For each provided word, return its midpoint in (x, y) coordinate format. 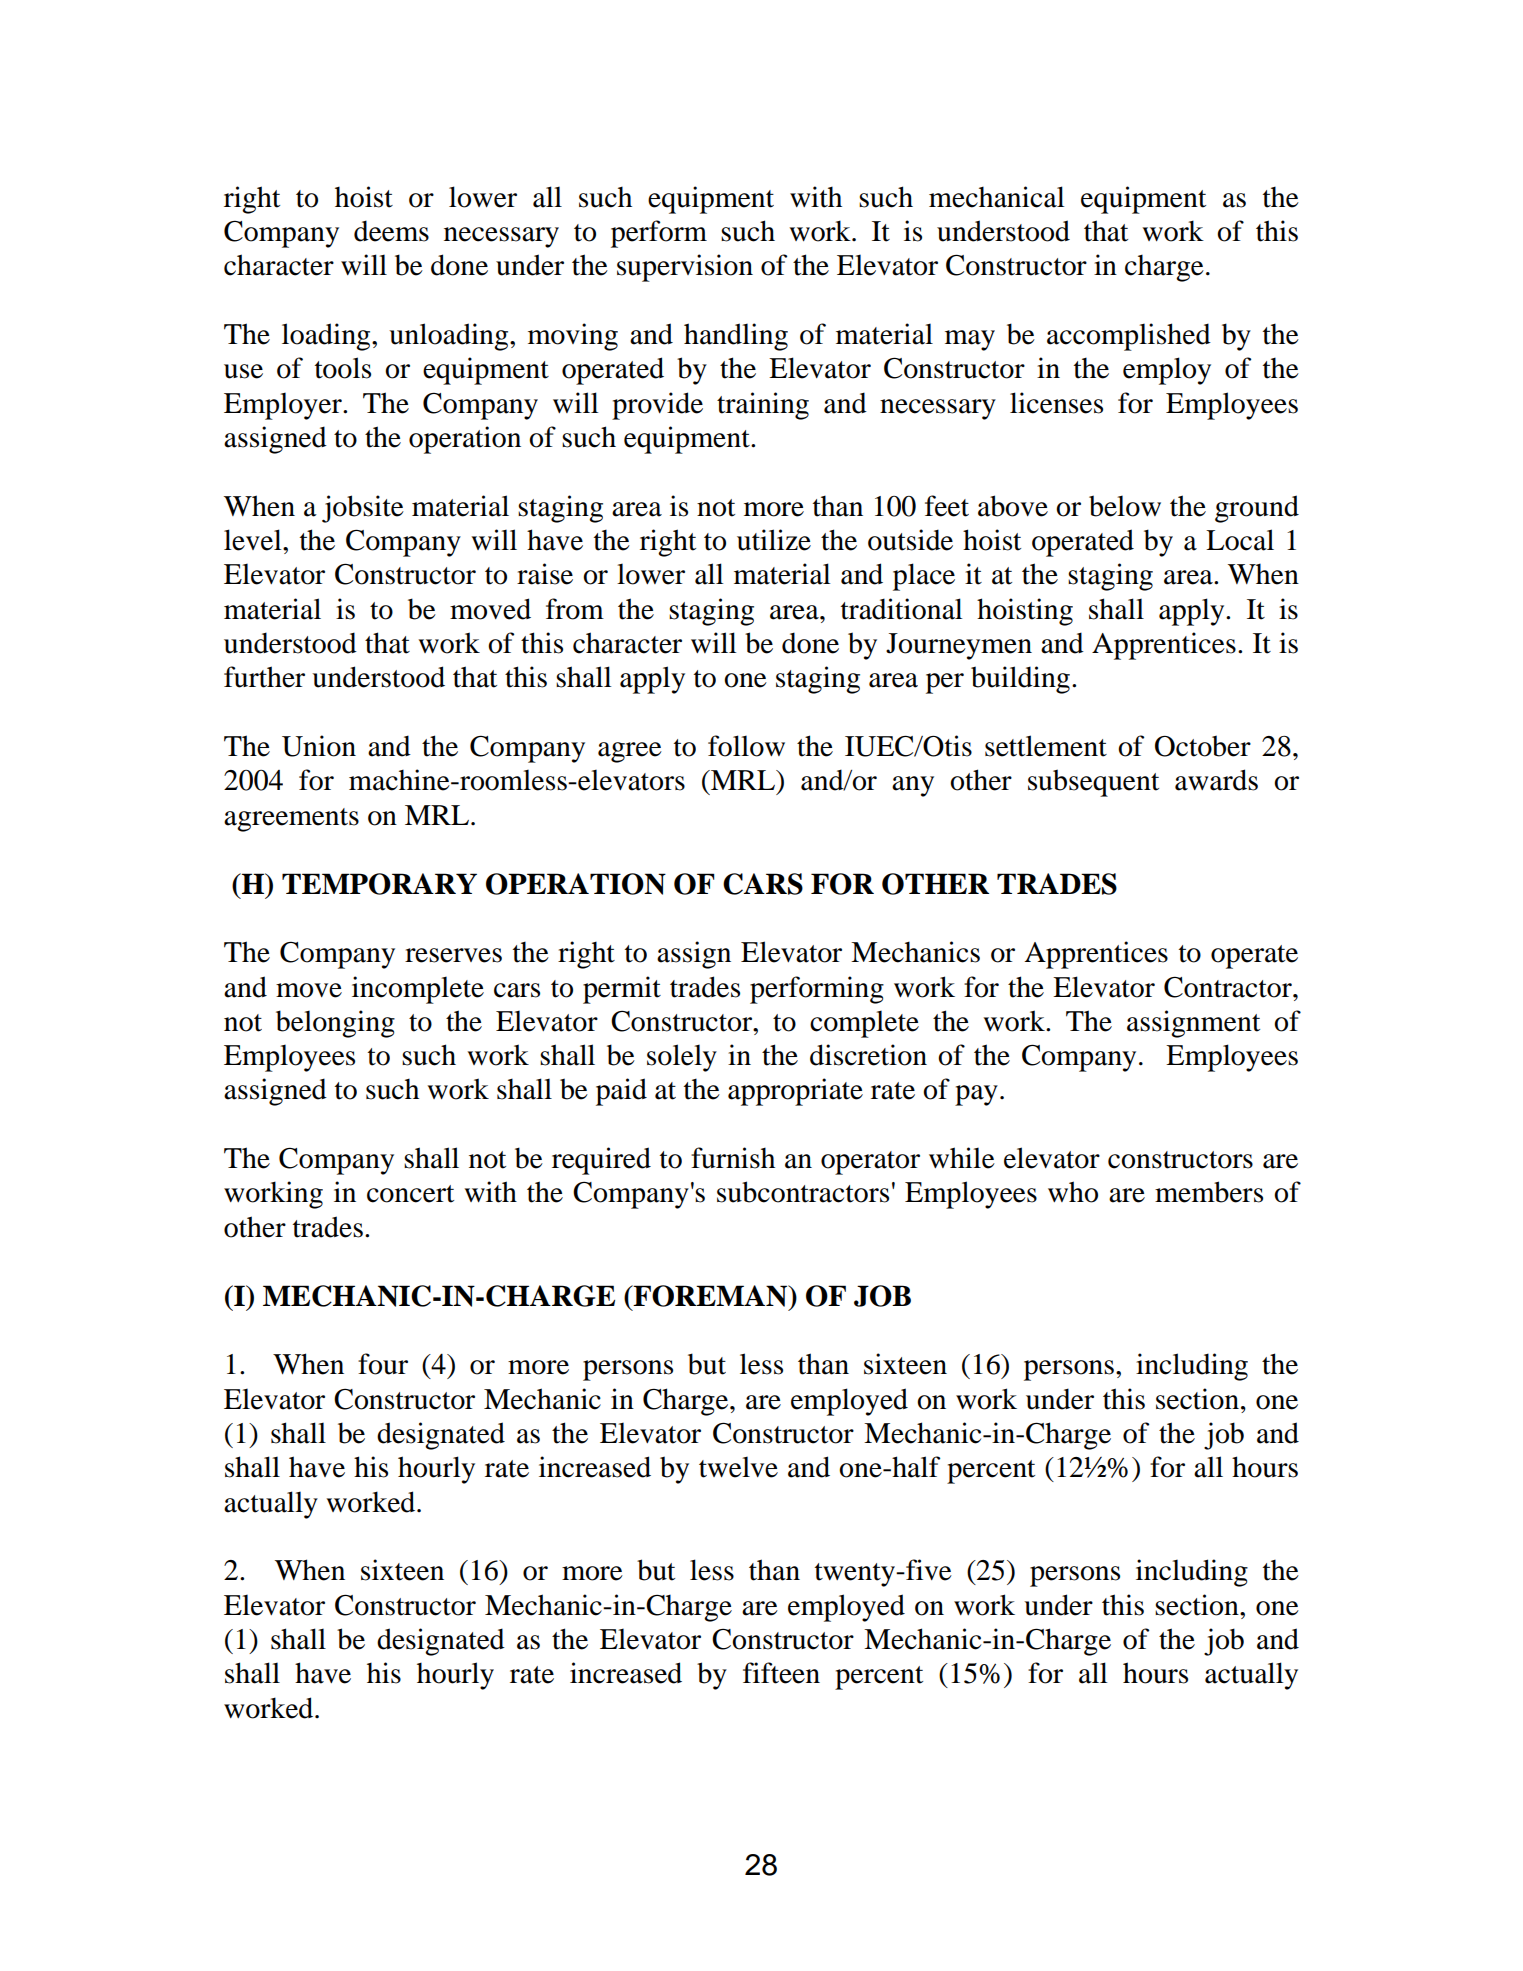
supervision (685, 268)
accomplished (1129, 337)
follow (746, 746)
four (383, 1364)
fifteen (781, 1673)
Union (319, 746)
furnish (733, 1158)
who (1073, 1192)
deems (391, 231)
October (1203, 746)
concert (410, 1194)
